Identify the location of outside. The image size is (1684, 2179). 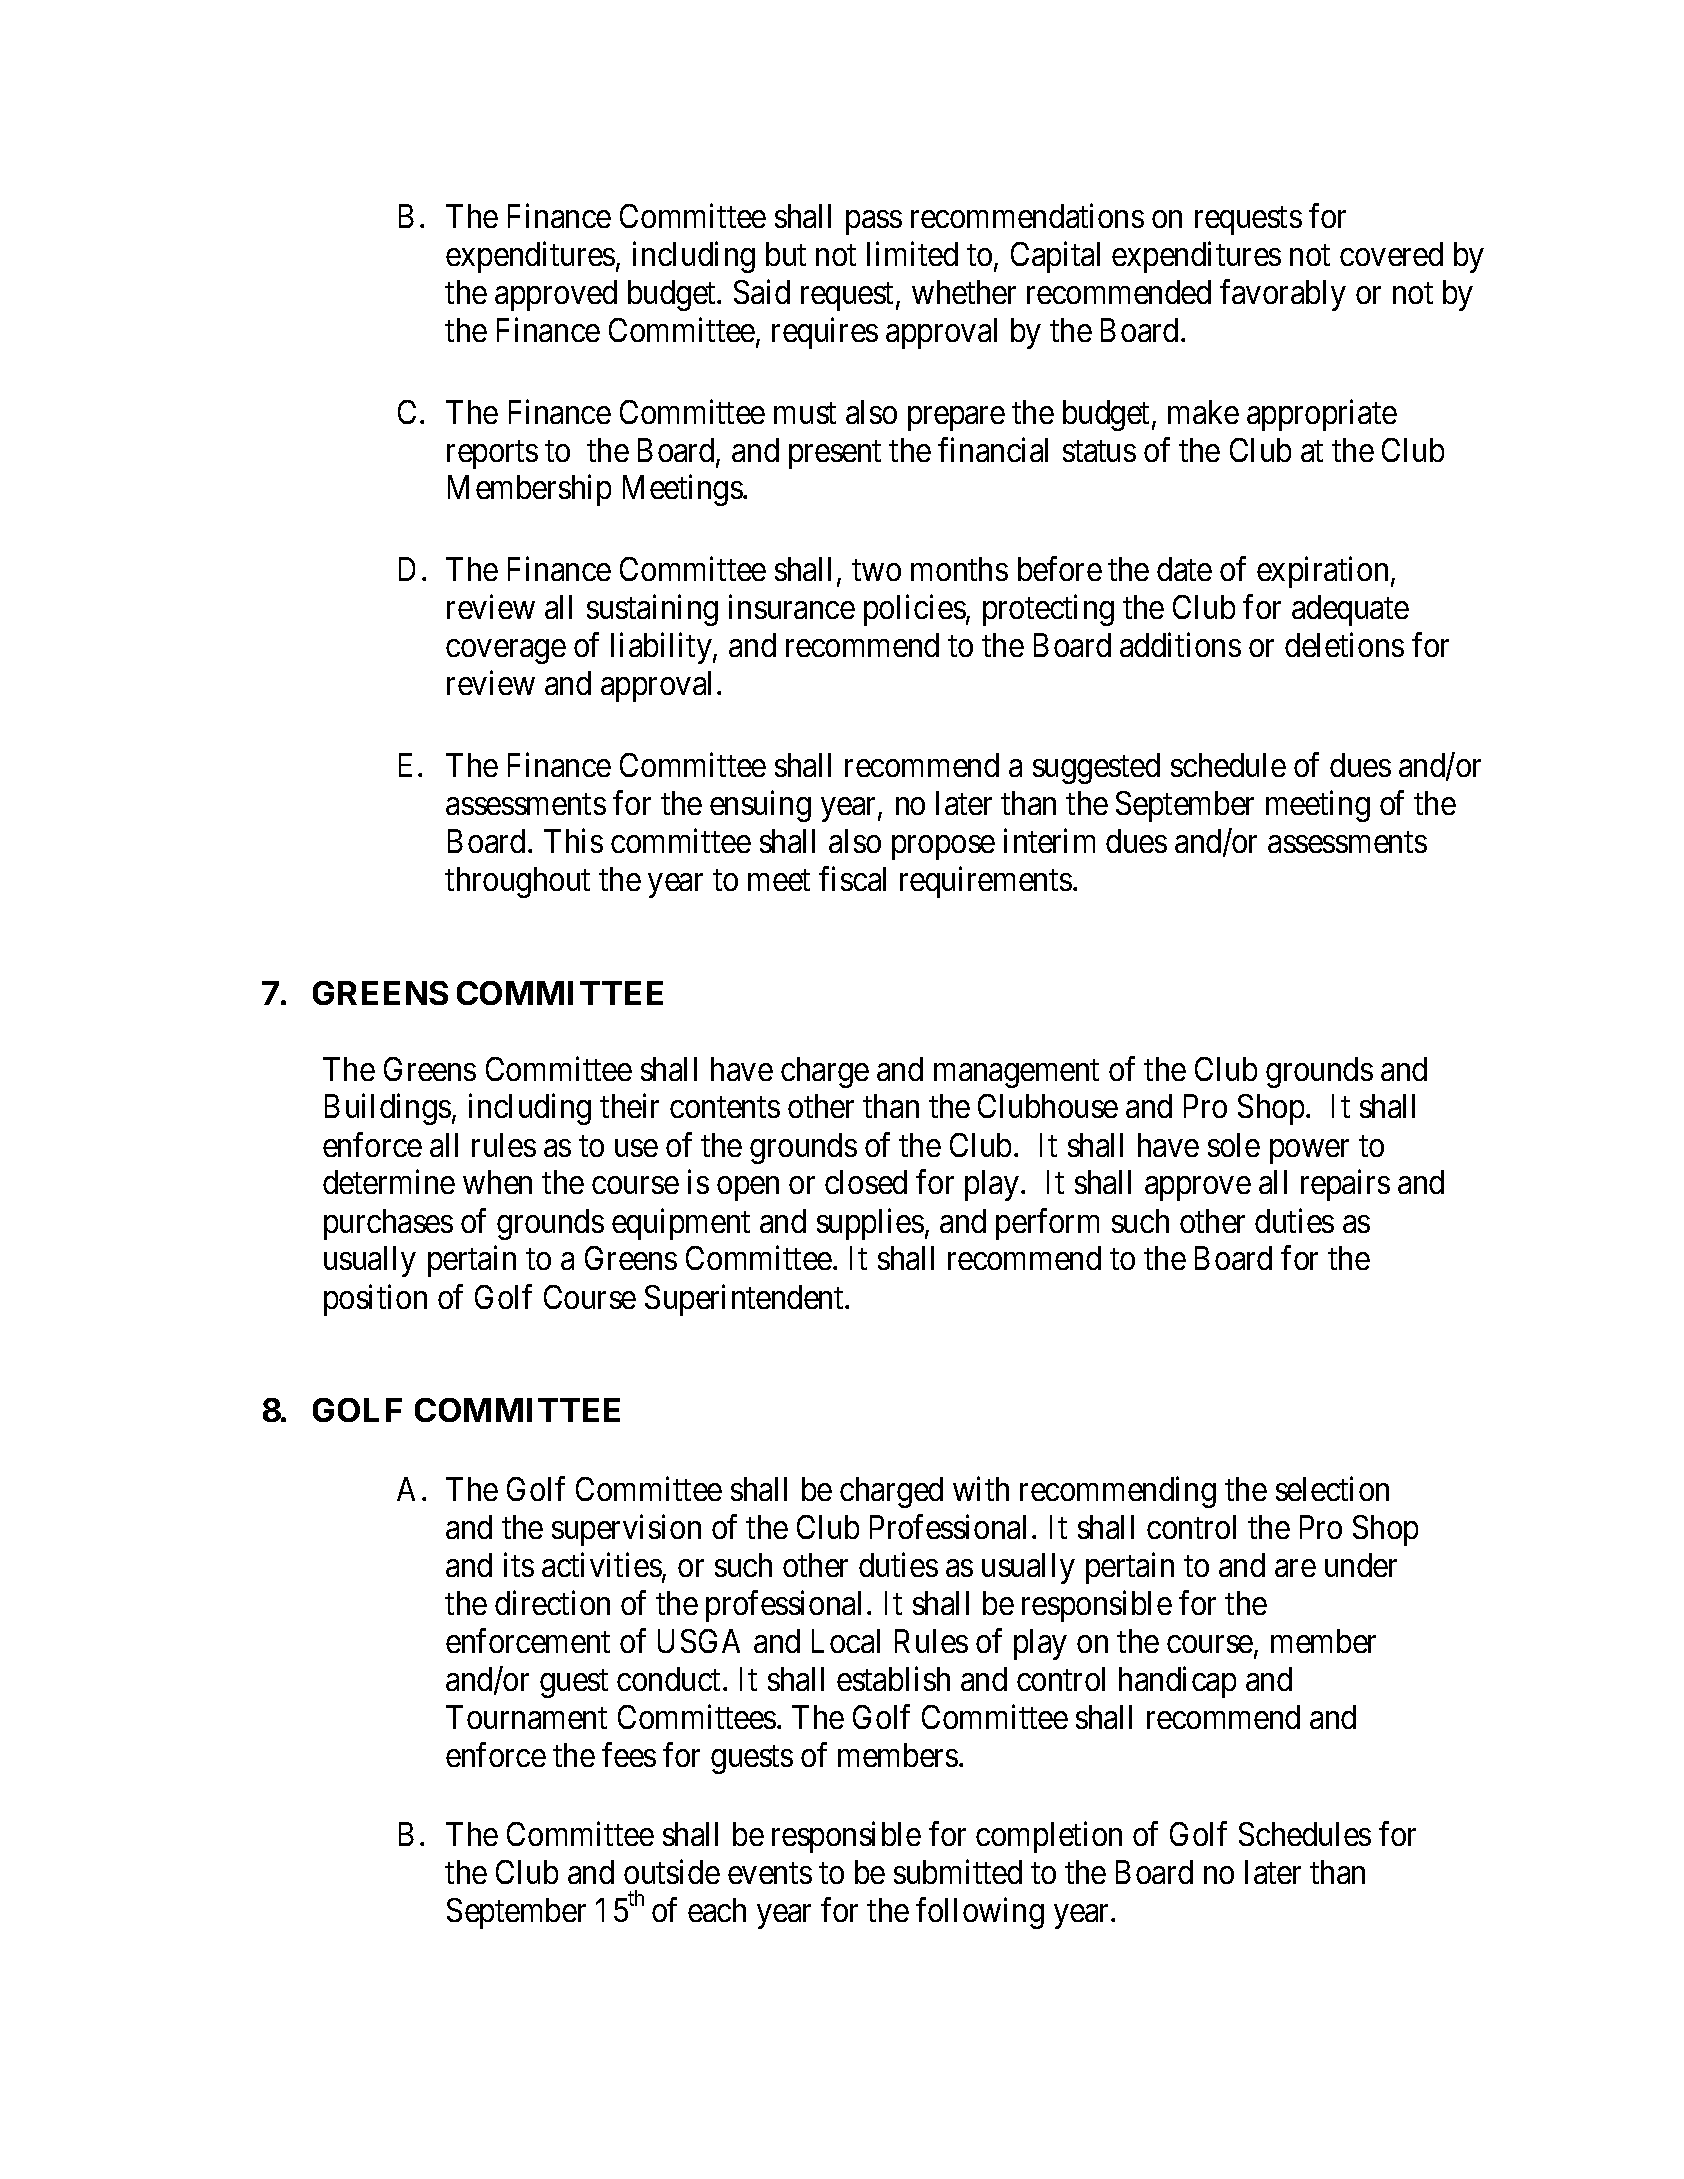
(672, 1871).
